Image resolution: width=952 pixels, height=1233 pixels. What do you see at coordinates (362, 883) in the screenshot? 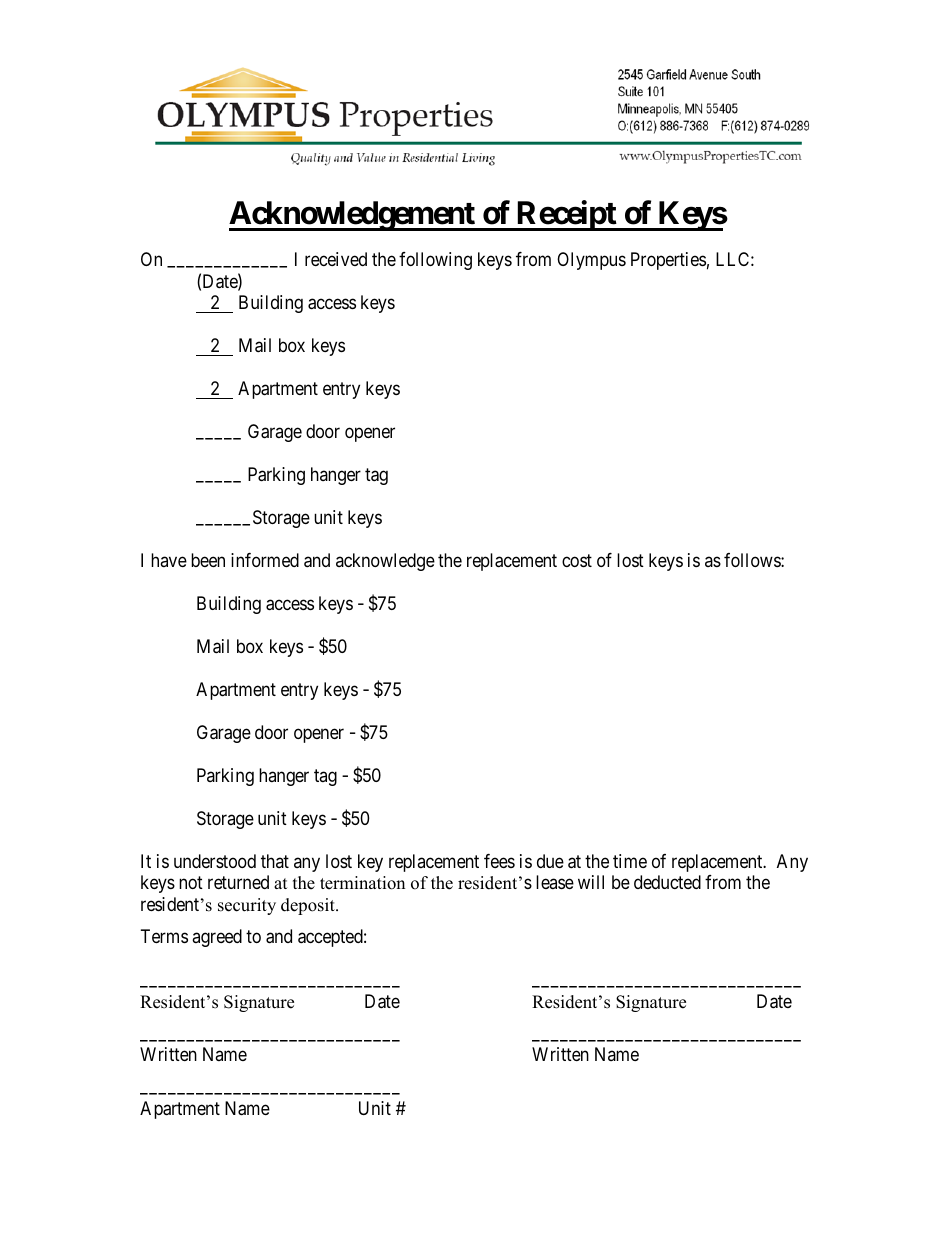
I see `termination` at bounding box center [362, 883].
